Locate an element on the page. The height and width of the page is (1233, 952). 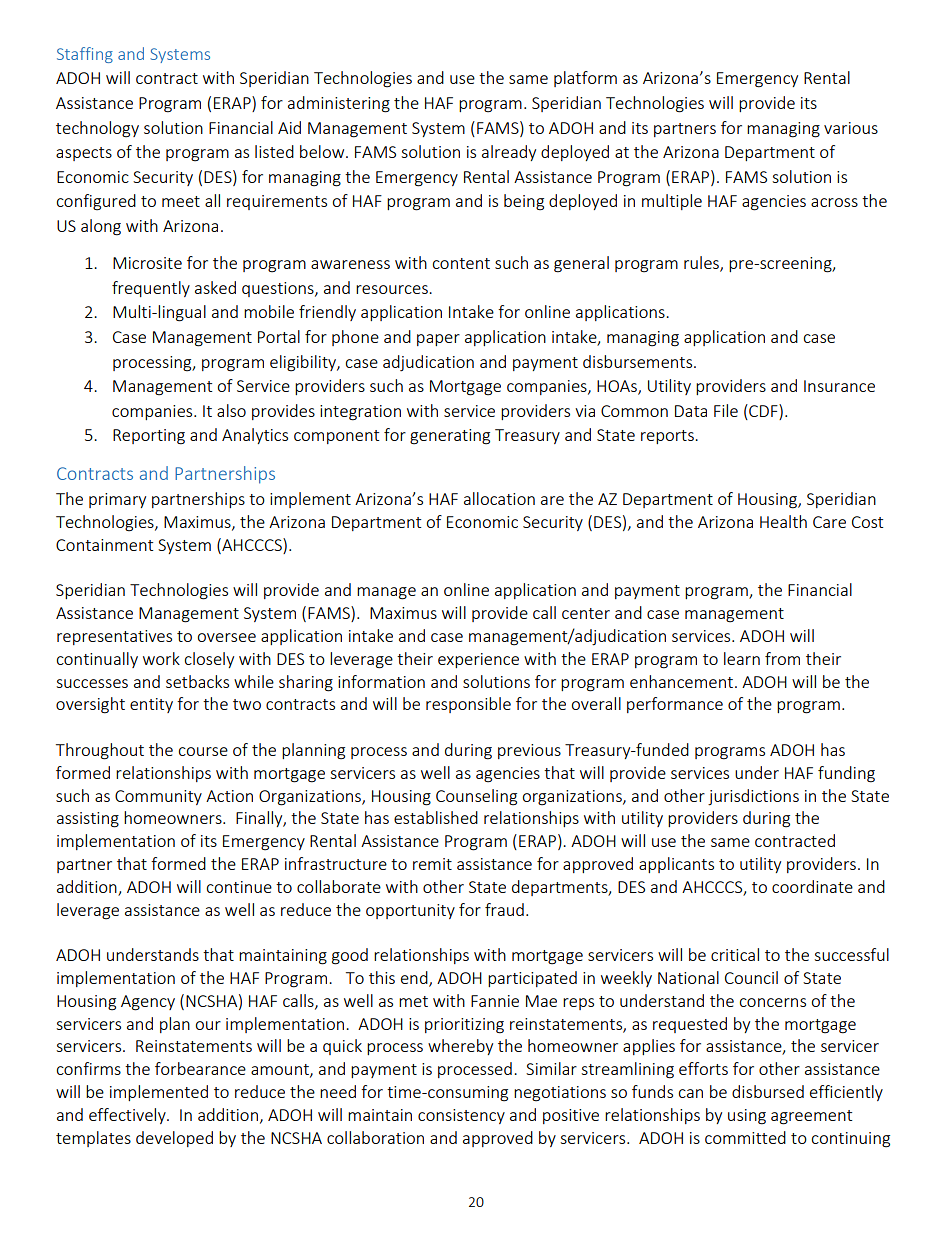
already is located at coordinates (509, 153).
